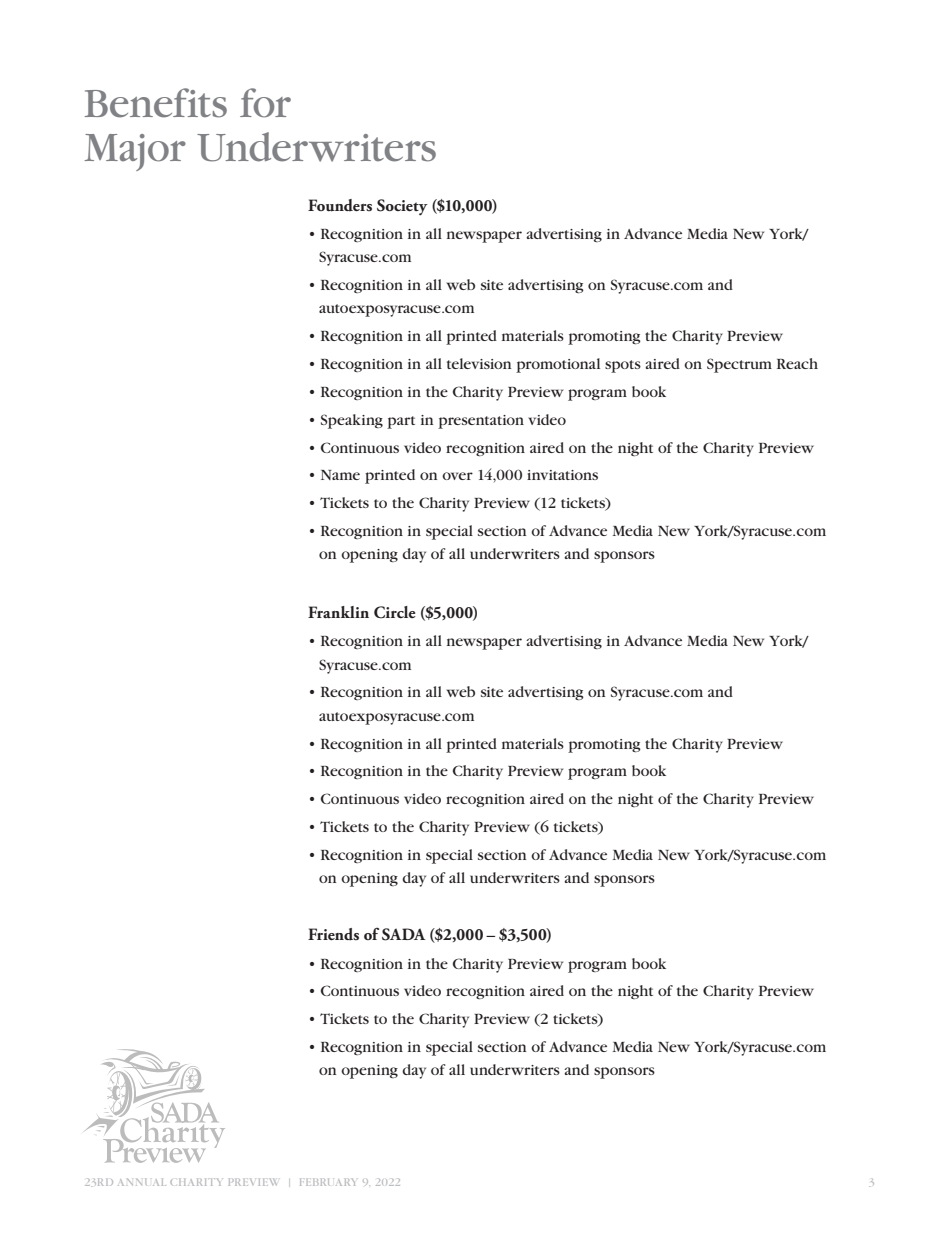 The image size is (952, 1233). Describe the element at coordinates (142, 1182) in the page. I see `ANNUAL` at that location.
